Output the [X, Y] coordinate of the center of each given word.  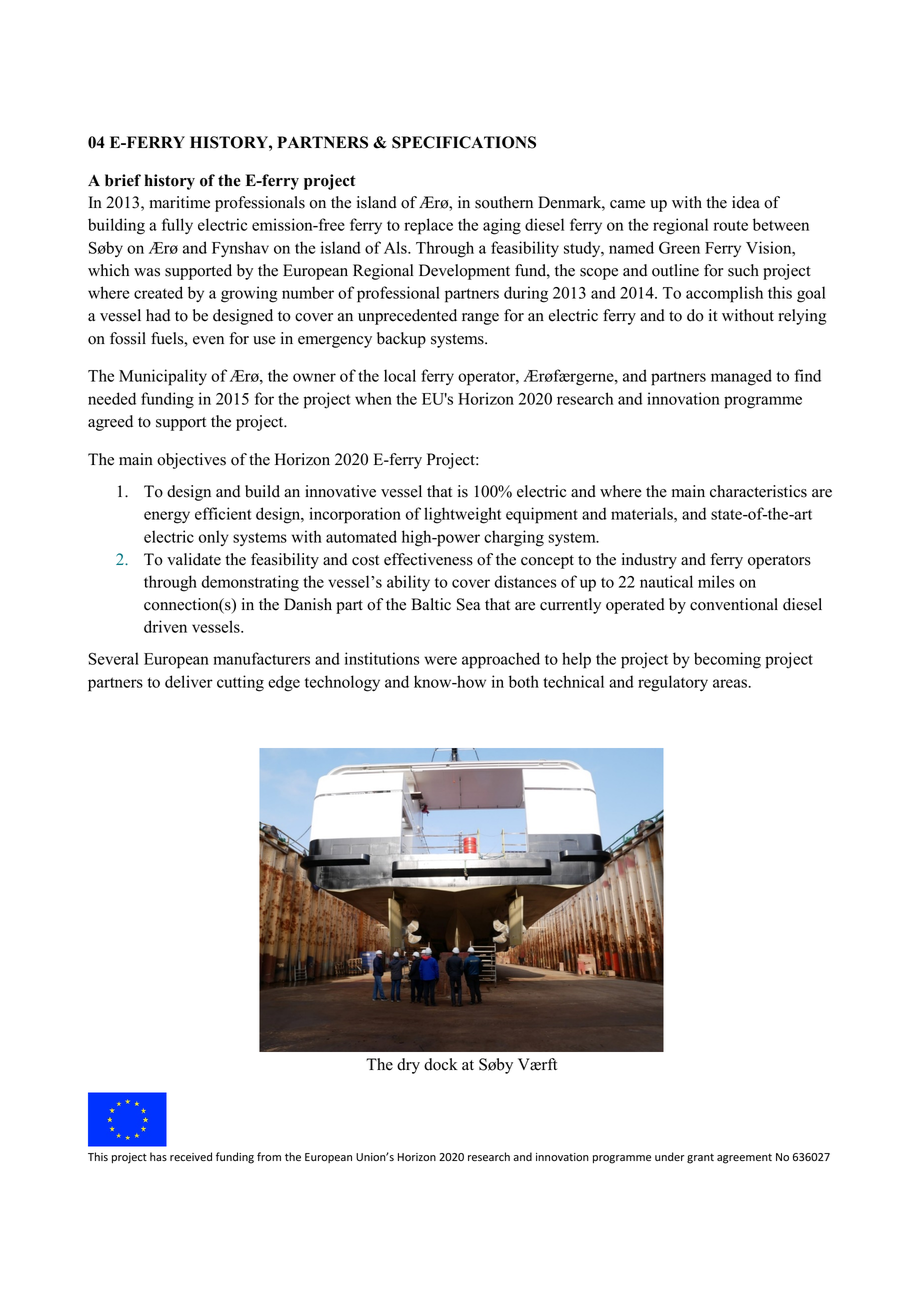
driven [165, 626]
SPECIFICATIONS [464, 142]
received [191, 1157]
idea [746, 202]
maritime [180, 202]
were [440, 660]
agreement [744, 1158]
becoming [727, 660]
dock [440, 1064]
